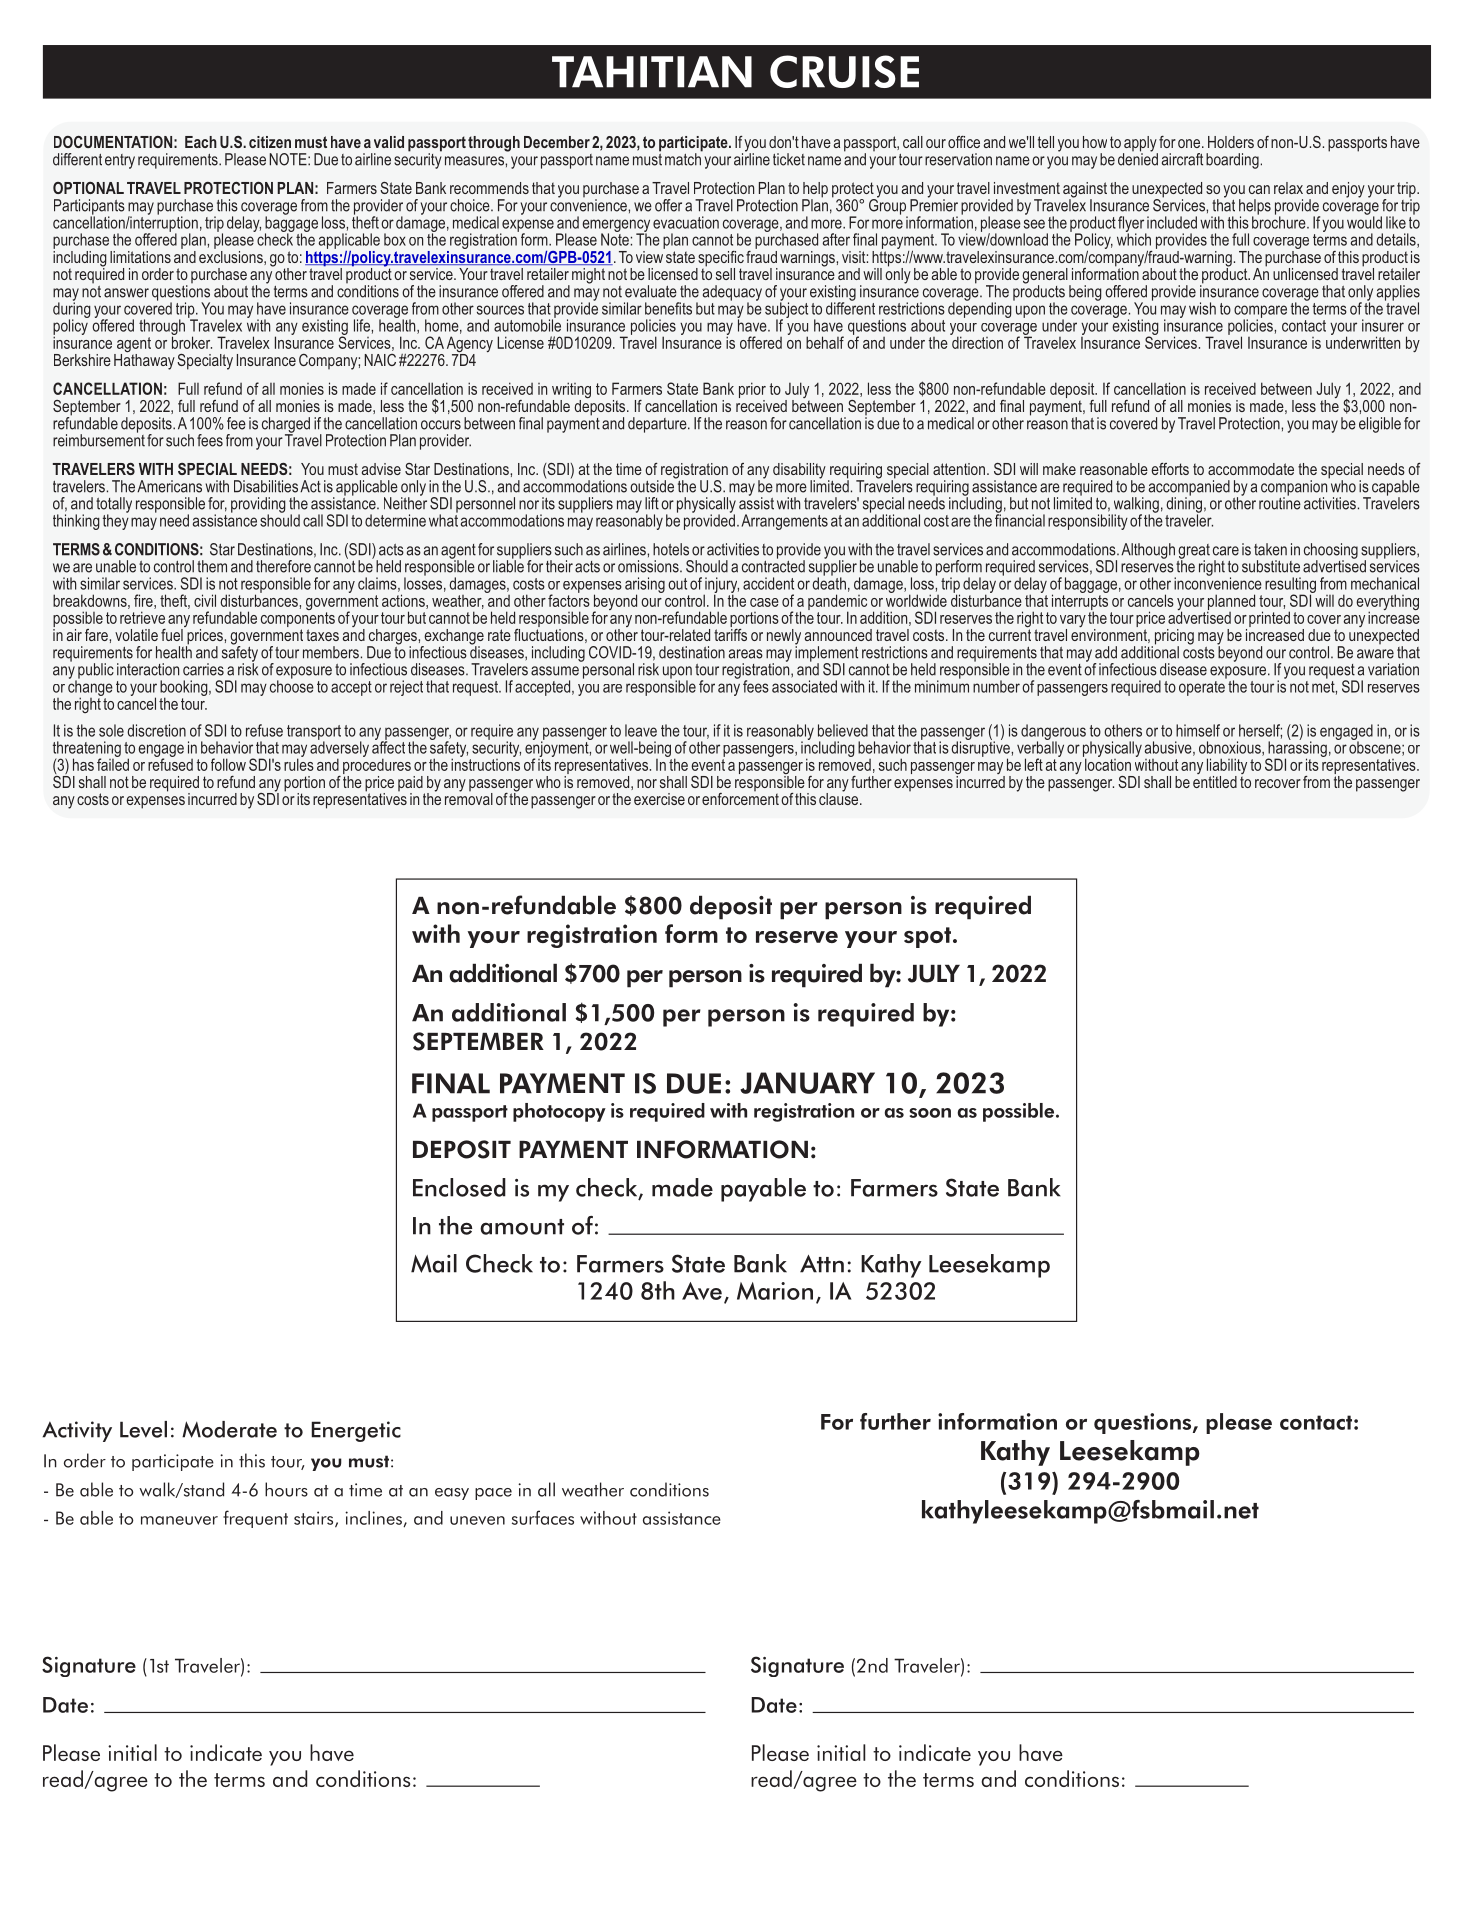 Image resolution: width=1473 pixels, height=1906 pixels. Describe the element at coordinates (807, 1083) in the document. I see `JANUARY` at that location.
